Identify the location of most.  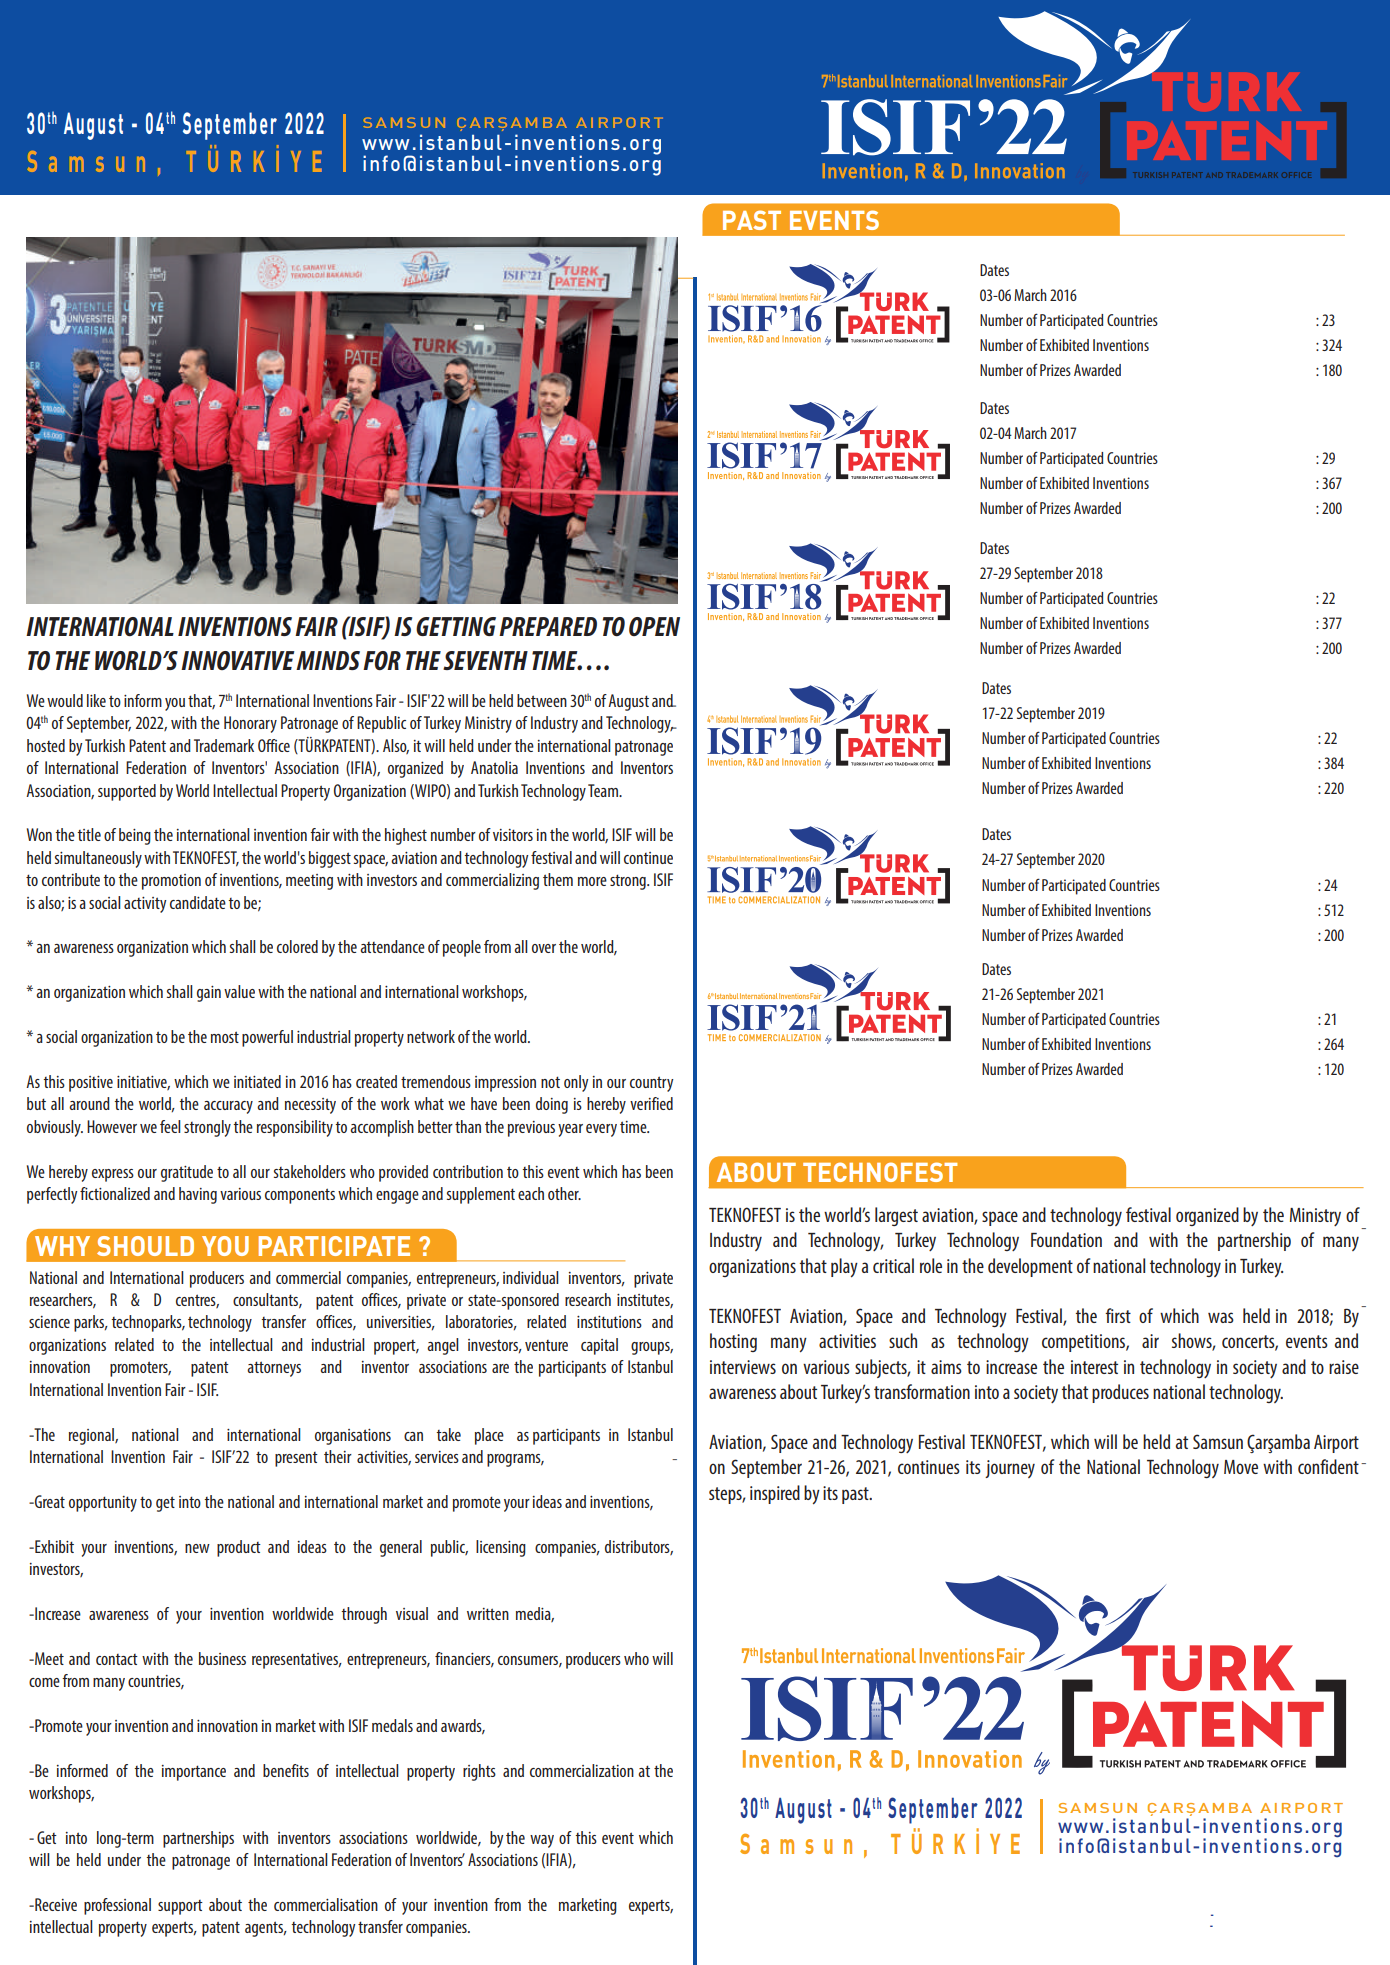
(225, 1037).
